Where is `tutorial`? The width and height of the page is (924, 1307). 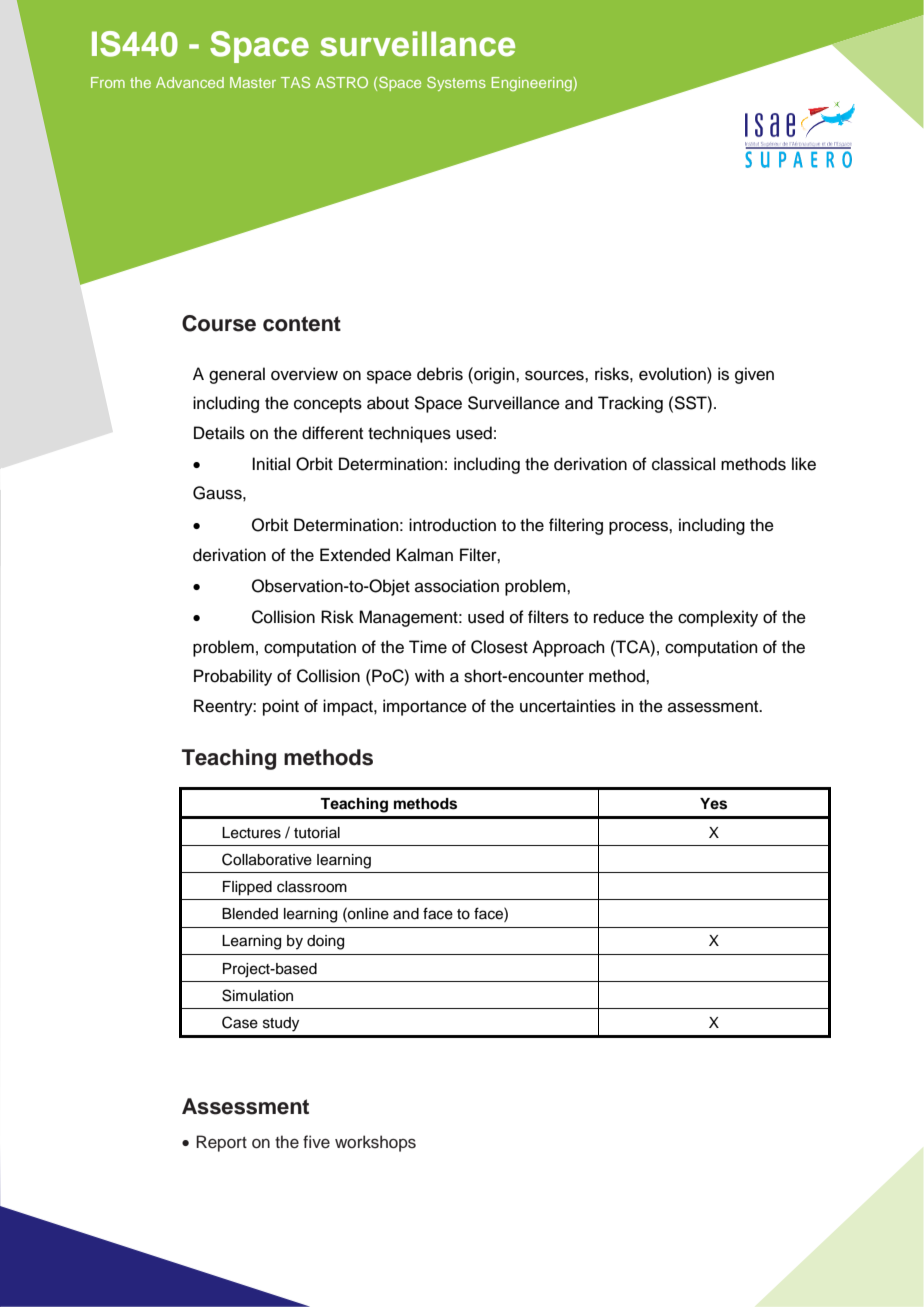 tutorial is located at coordinates (317, 833).
